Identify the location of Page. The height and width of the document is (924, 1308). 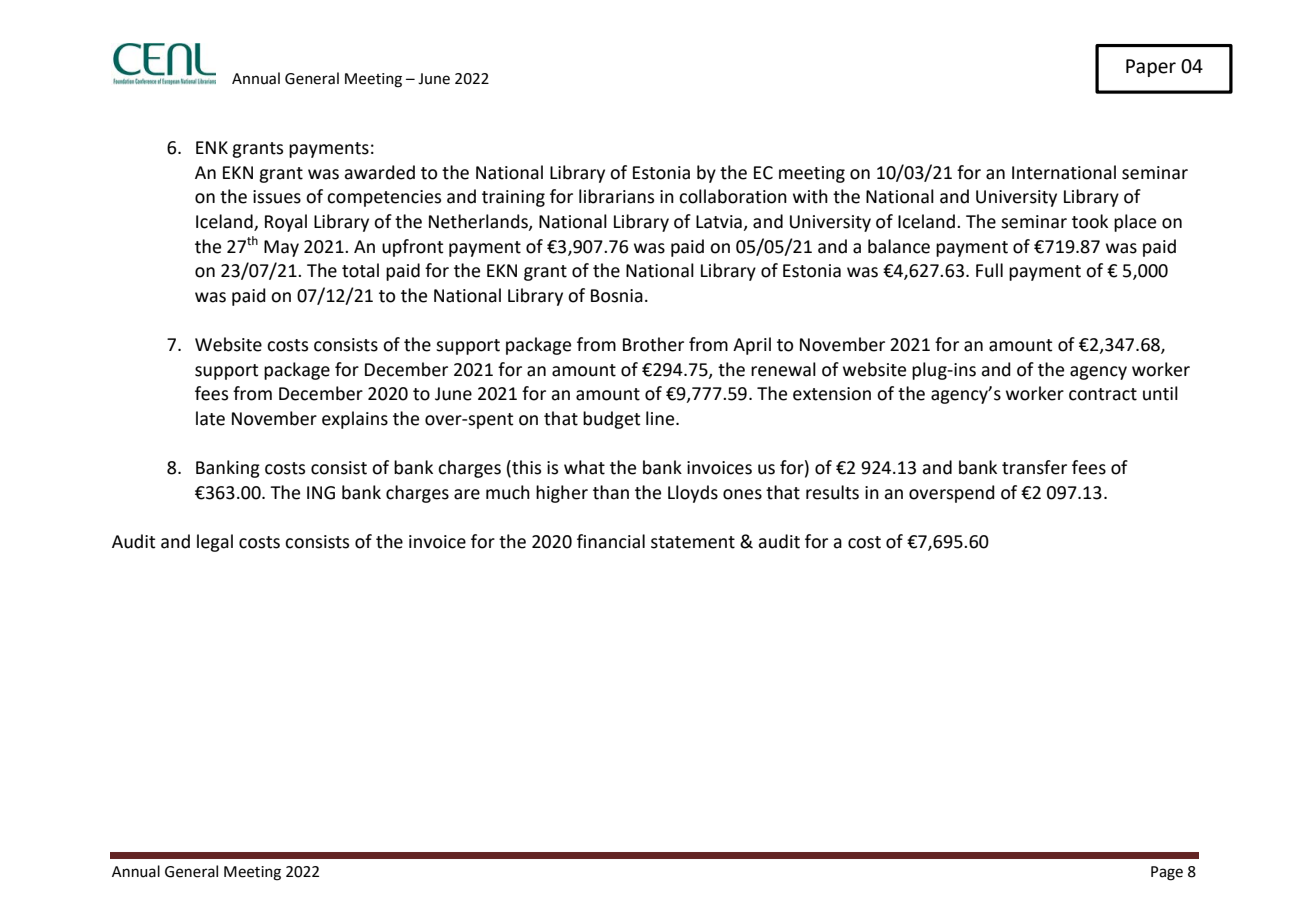
(1167, 873).
